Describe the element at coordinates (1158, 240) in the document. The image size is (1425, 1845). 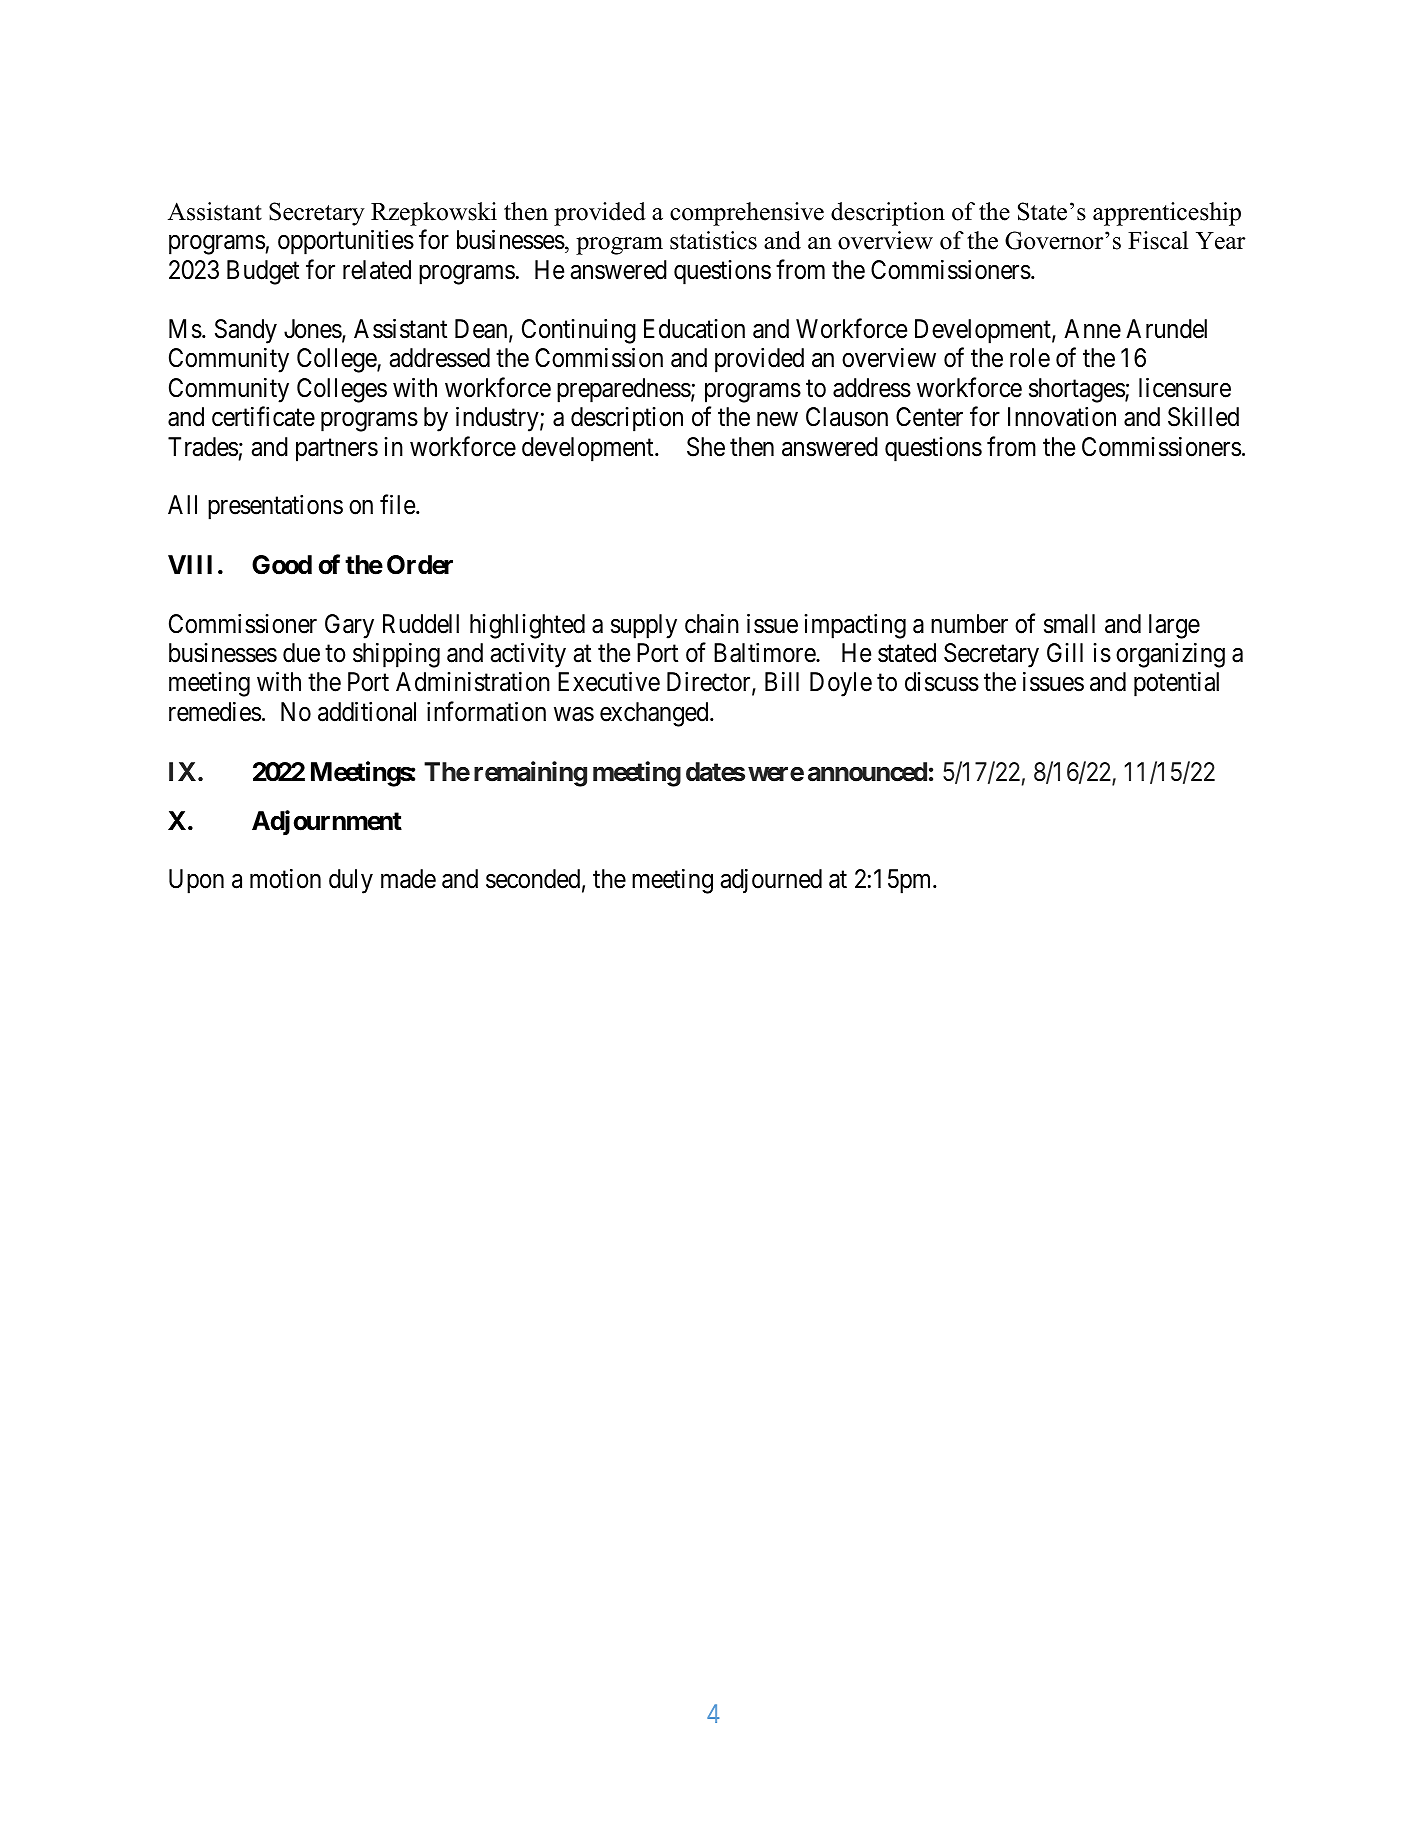
I see `Fiscal` at that location.
